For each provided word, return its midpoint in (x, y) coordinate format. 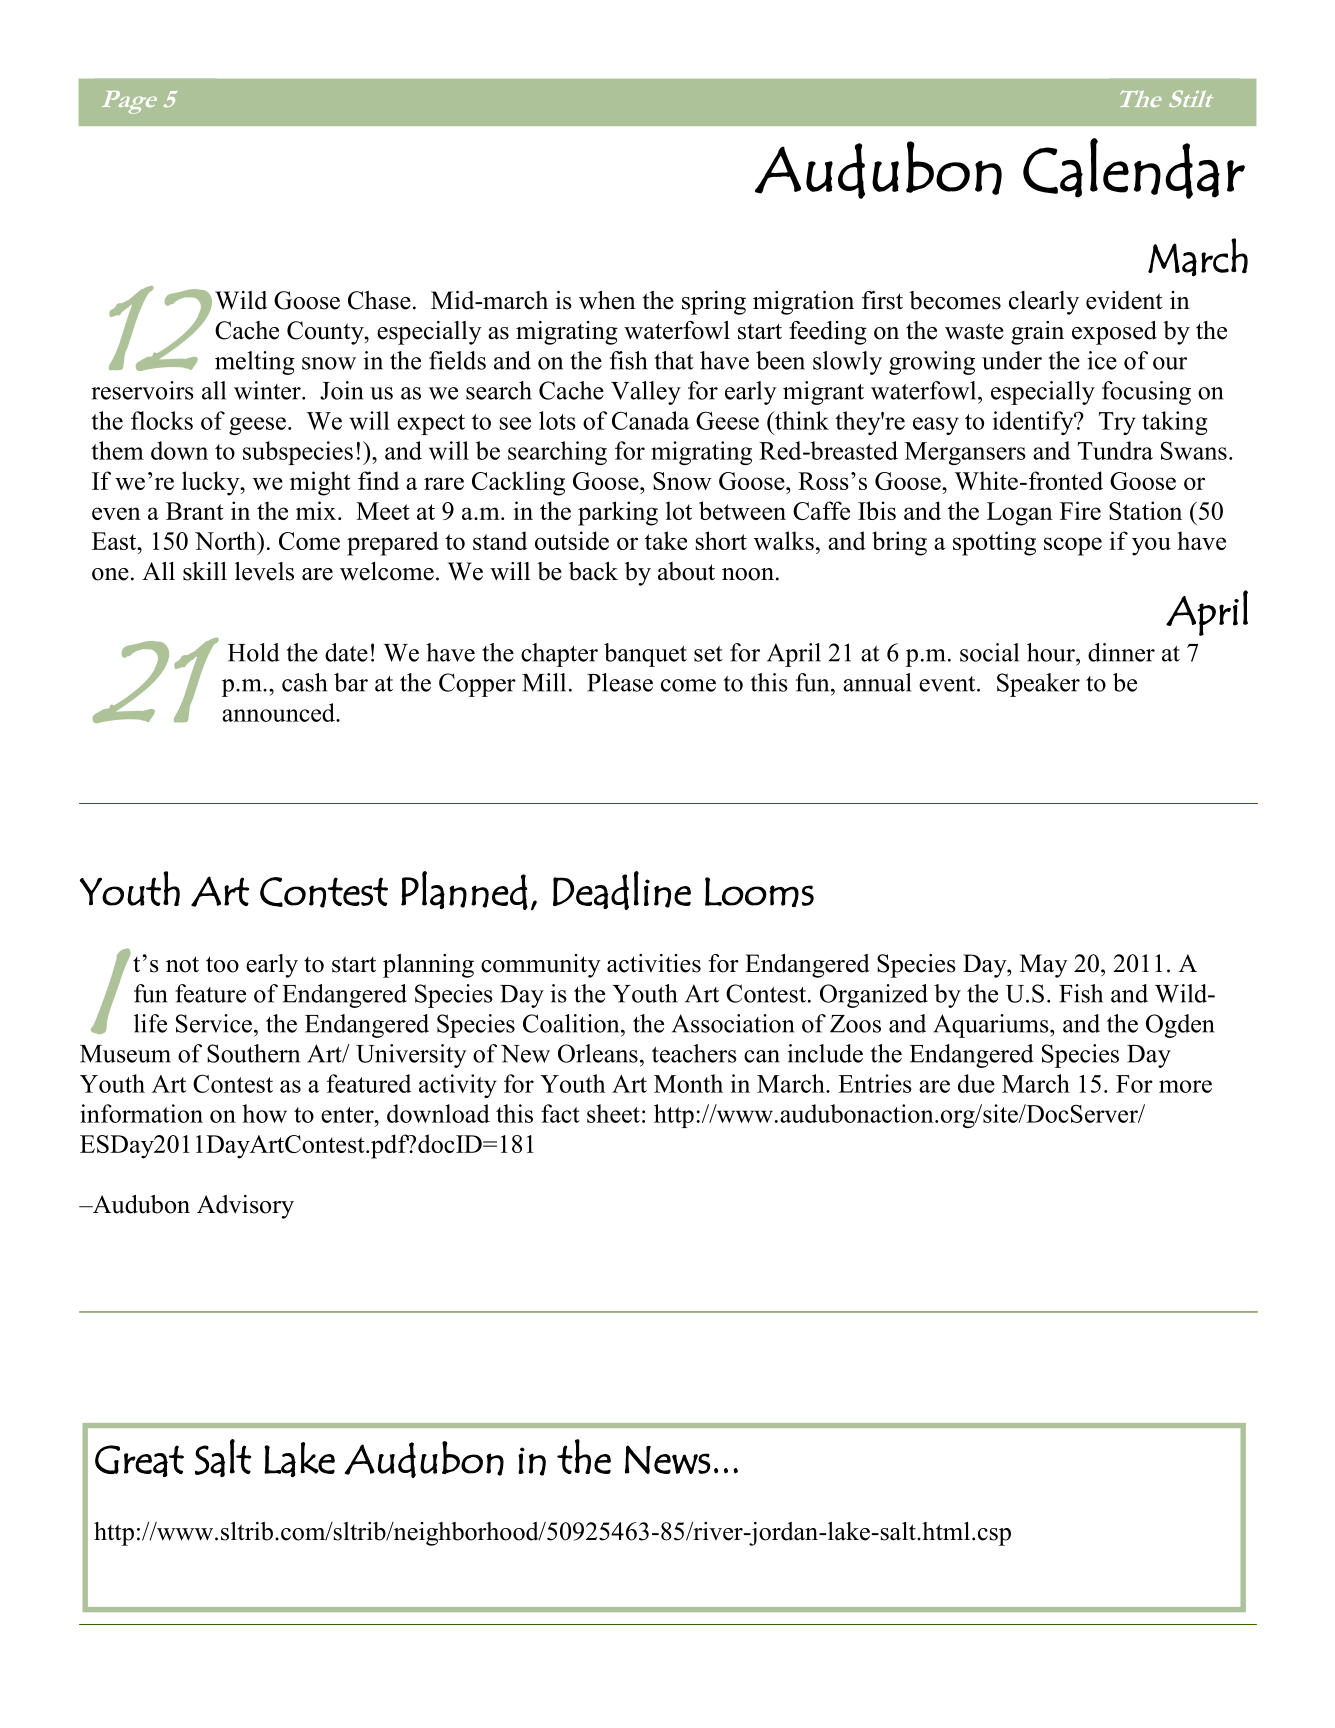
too (222, 964)
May (1044, 966)
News (668, 1459)
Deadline (622, 890)
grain (1037, 333)
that (674, 360)
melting (255, 363)
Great (139, 1461)
